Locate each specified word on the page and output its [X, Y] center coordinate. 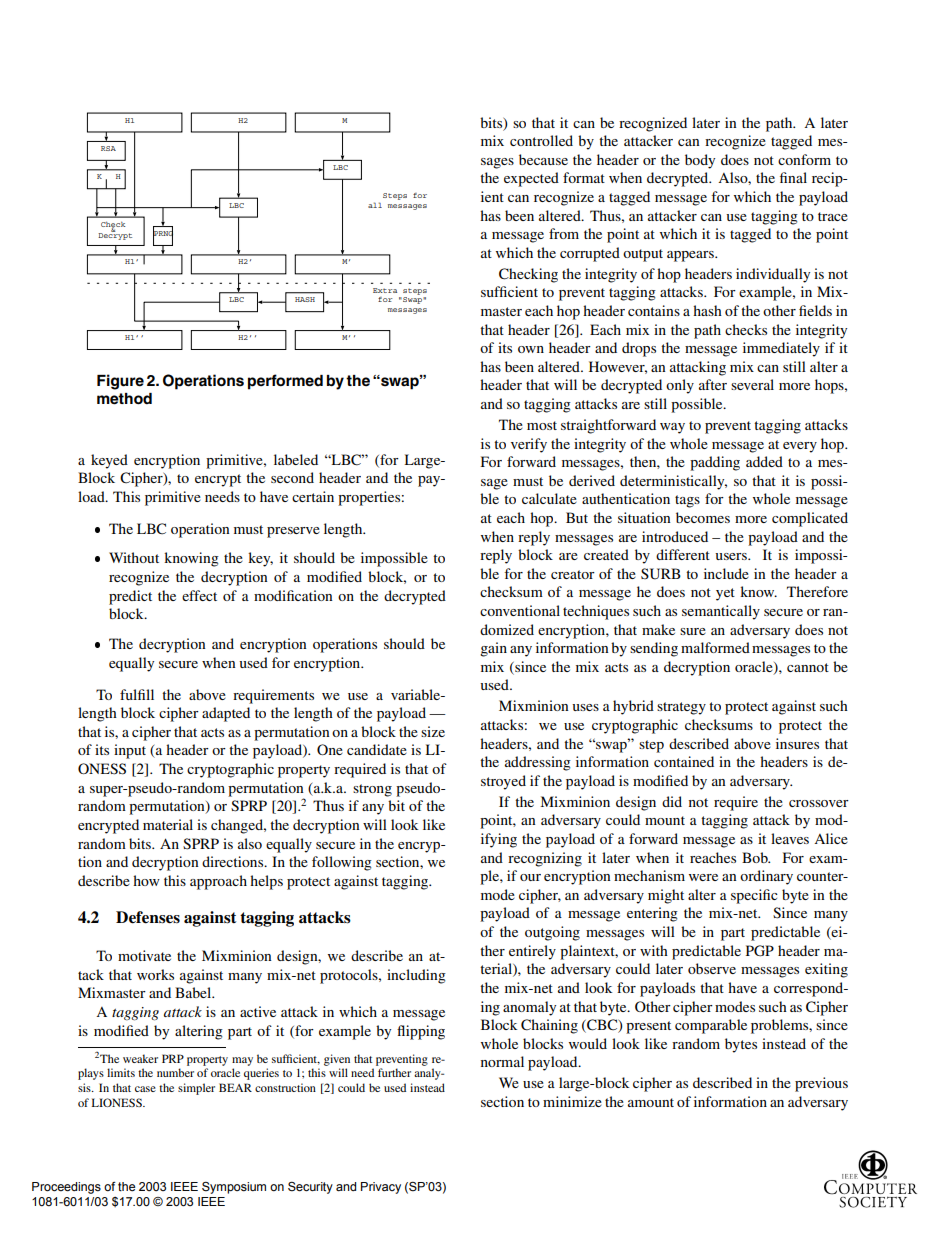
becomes [703, 517]
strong [372, 790]
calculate [549, 498]
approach [218, 882]
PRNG [163, 234]
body [700, 161]
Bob [756, 857]
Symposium [234, 1188]
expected [531, 179]
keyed [109, 461]
